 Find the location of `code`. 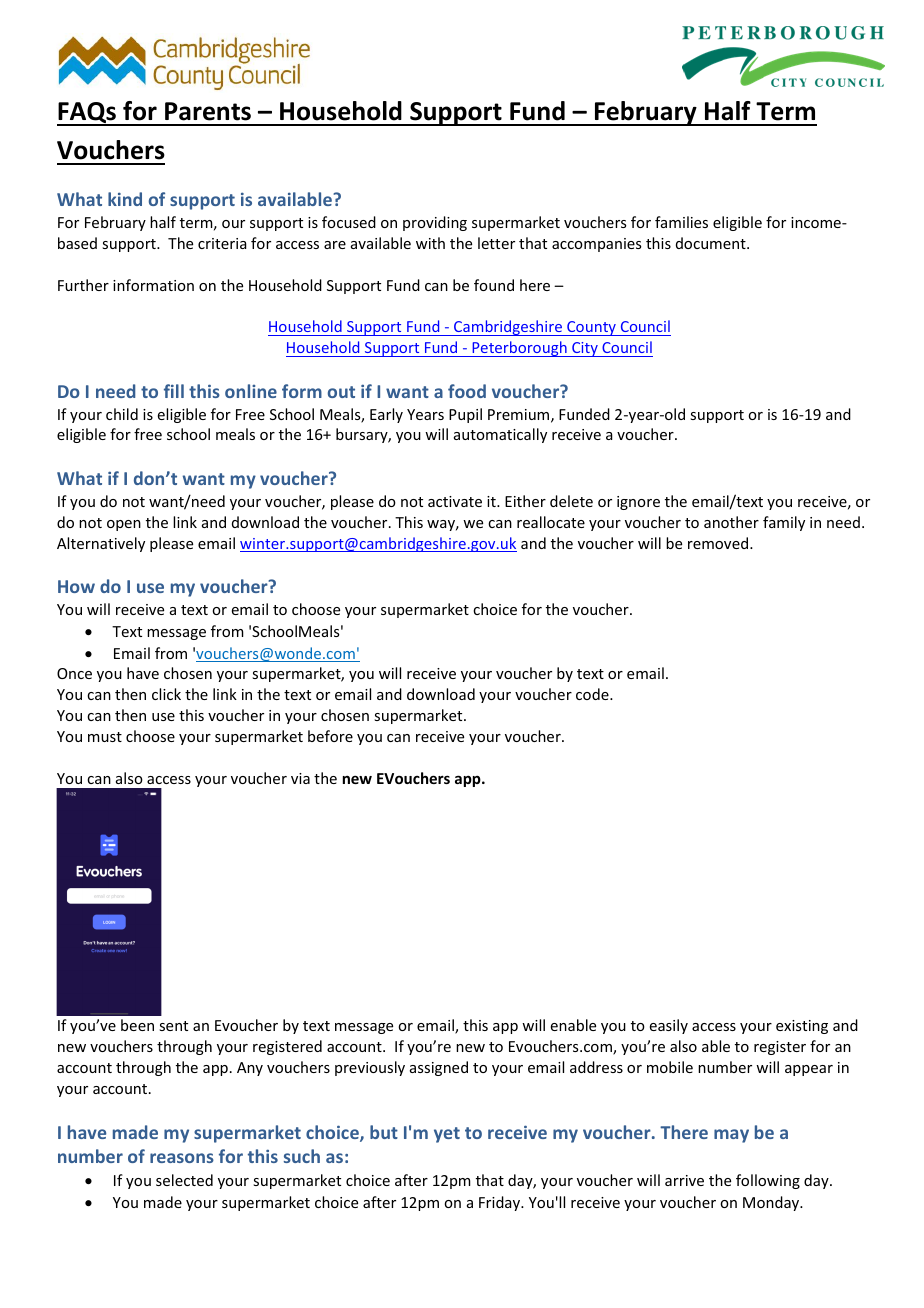

code is located at coordinates (593, 694).
